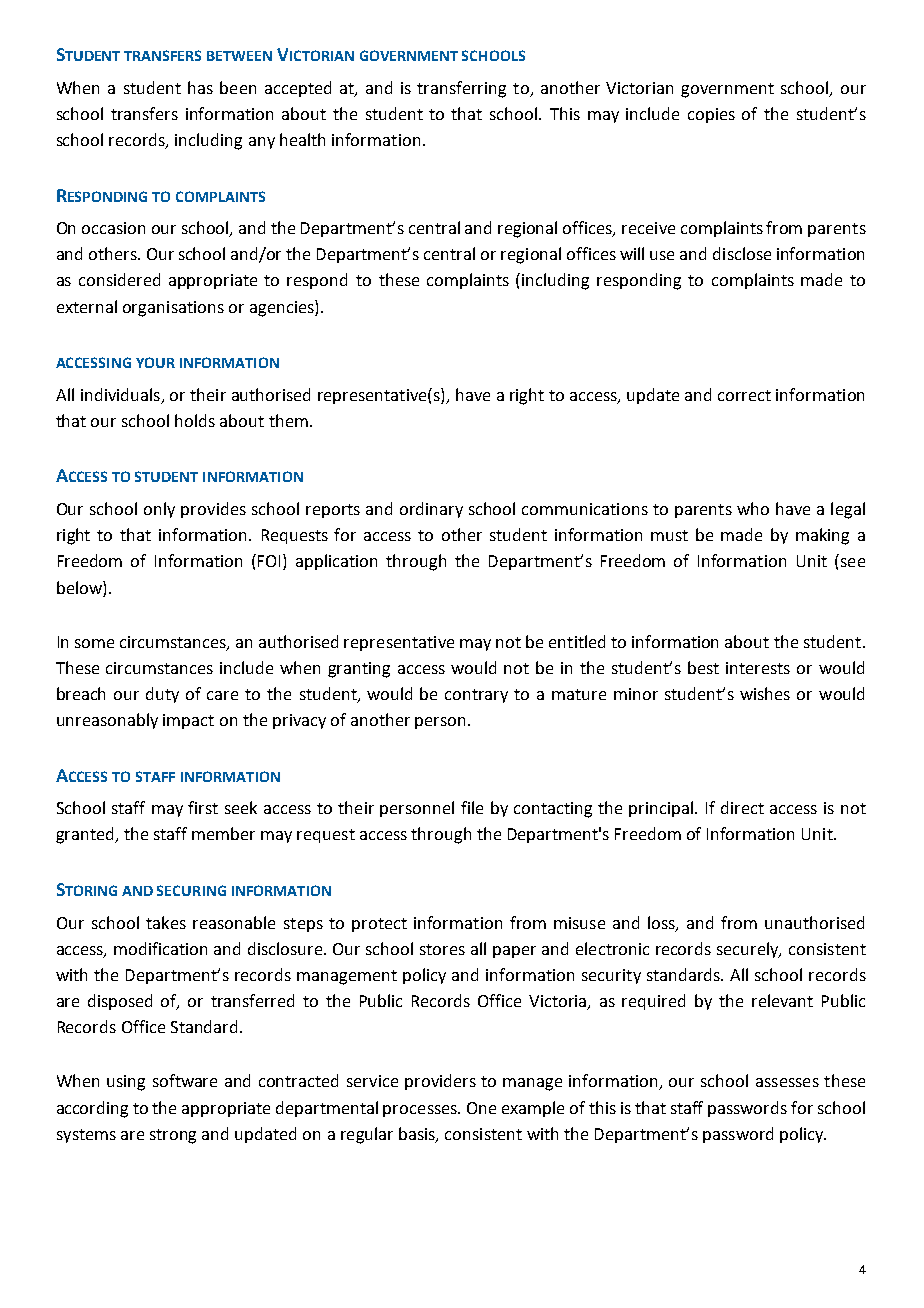  What do you see at coordinates (461, 89) in the screenshot?
I see `transferring` at bounding box center [461, 89].
